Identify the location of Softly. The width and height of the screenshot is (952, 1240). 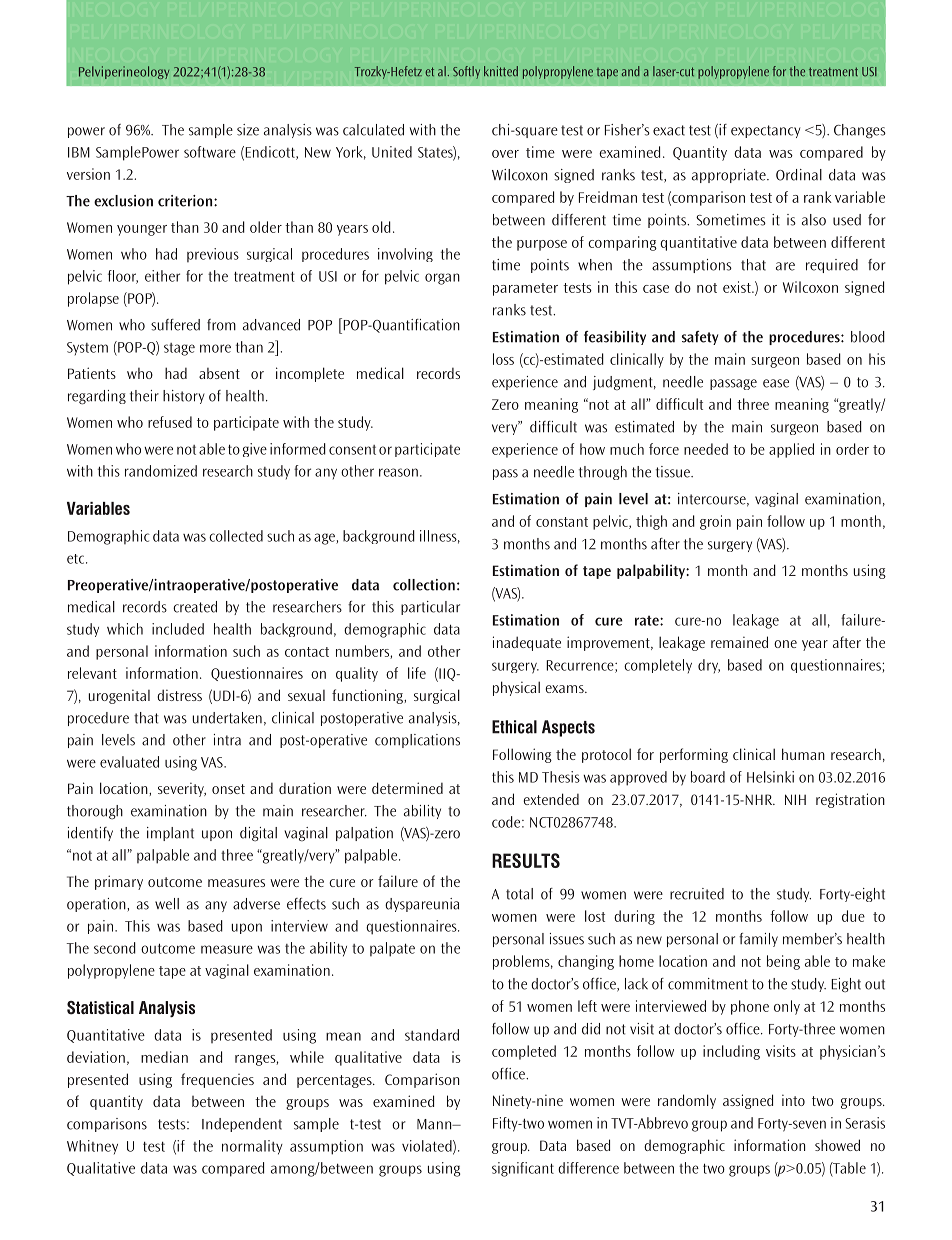
(466, 72).
